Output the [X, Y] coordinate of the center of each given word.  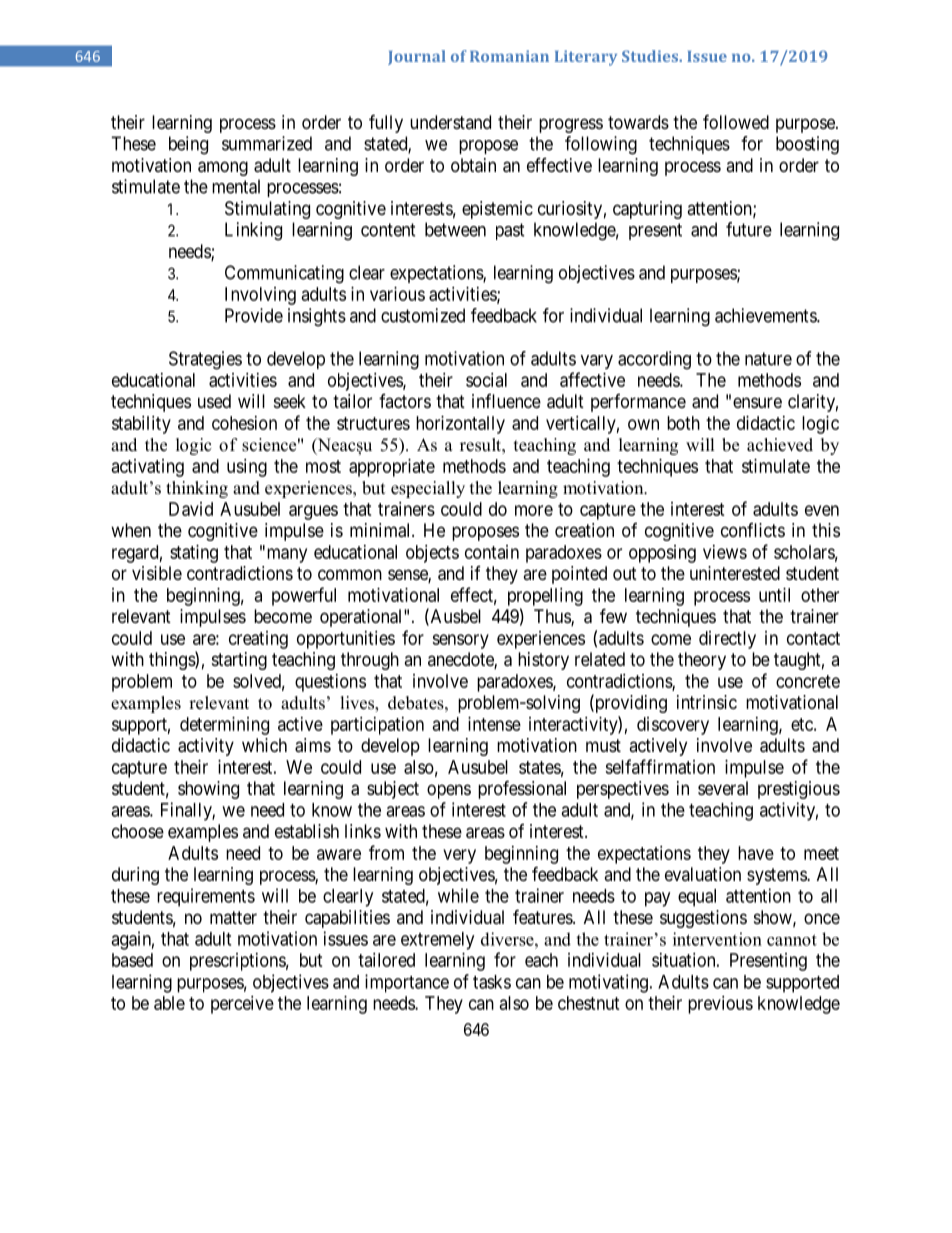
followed [736, 121]
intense [494, 724]
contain [492, 552]
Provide [254, 315]
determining [224, 726]
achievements [766, 315]
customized [423, 315]
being [188, 145]
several [723, 788]
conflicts [753, 530]
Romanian [509, 56]
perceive [242, 1005]
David [191, 509]
